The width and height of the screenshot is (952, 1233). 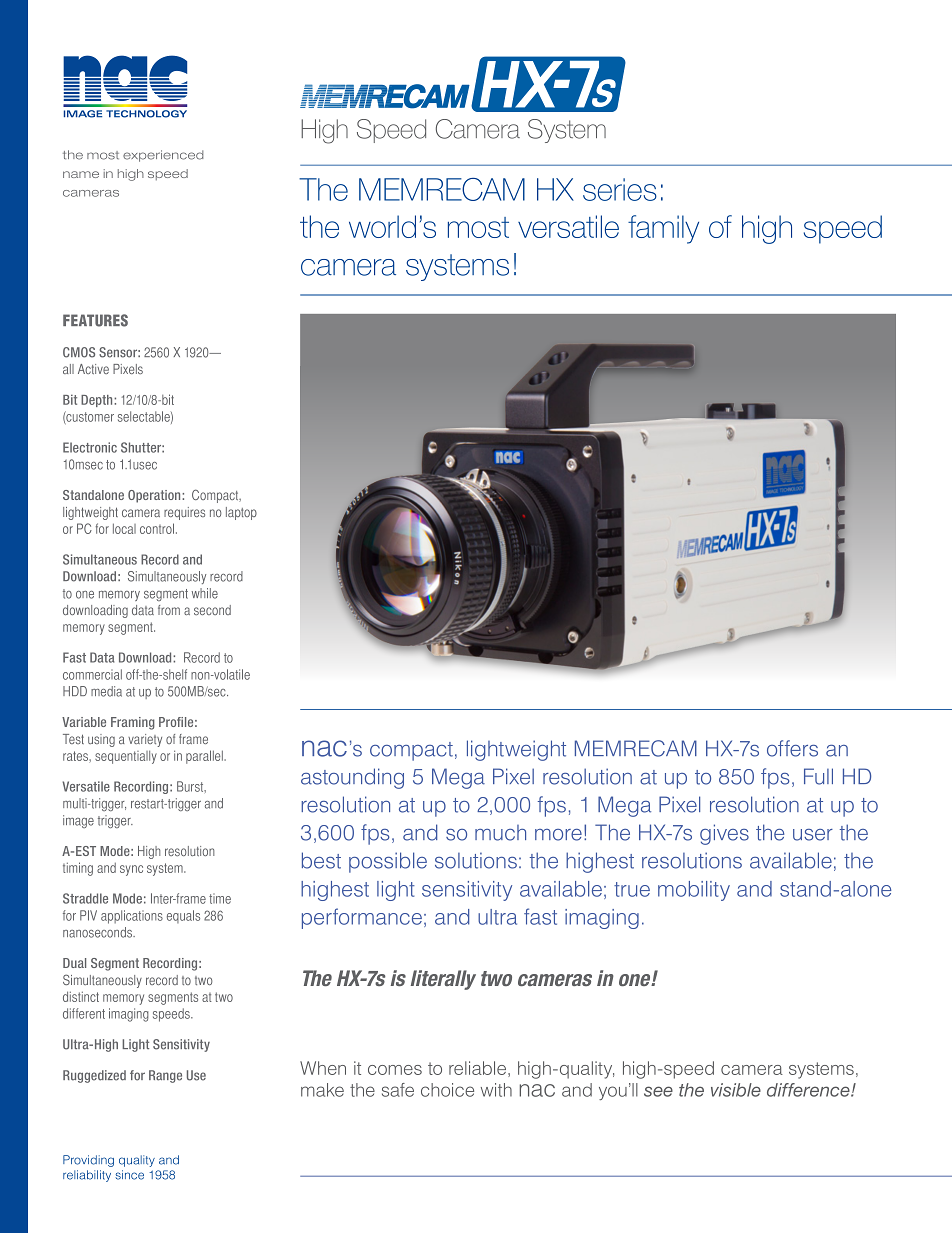 I want to click on mobility, so click(x=694, y=891).
